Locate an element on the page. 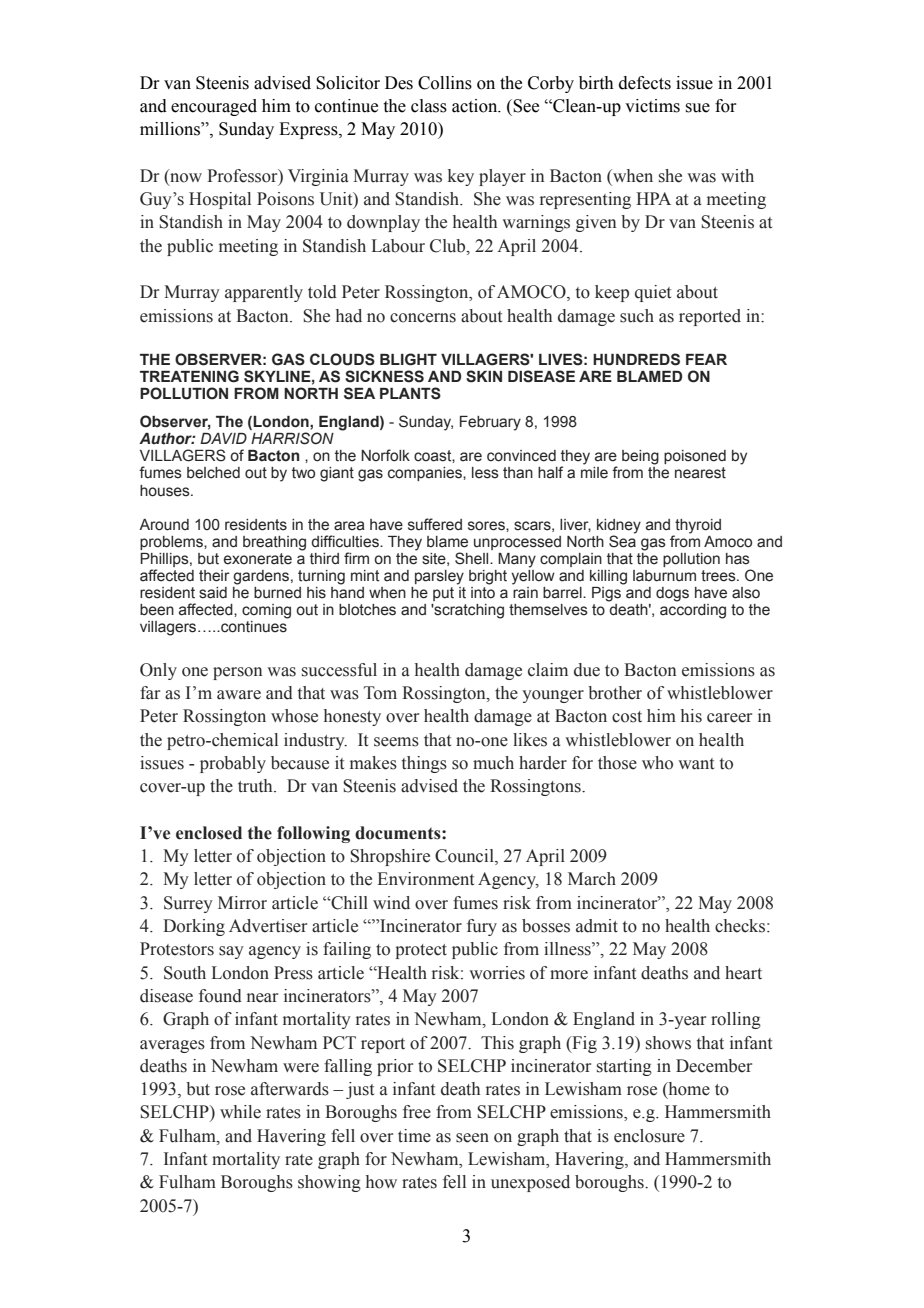 Image resolution: width=924 pixels, height=1308 pixels. enclosure is located at coordinates (649, 1136).
